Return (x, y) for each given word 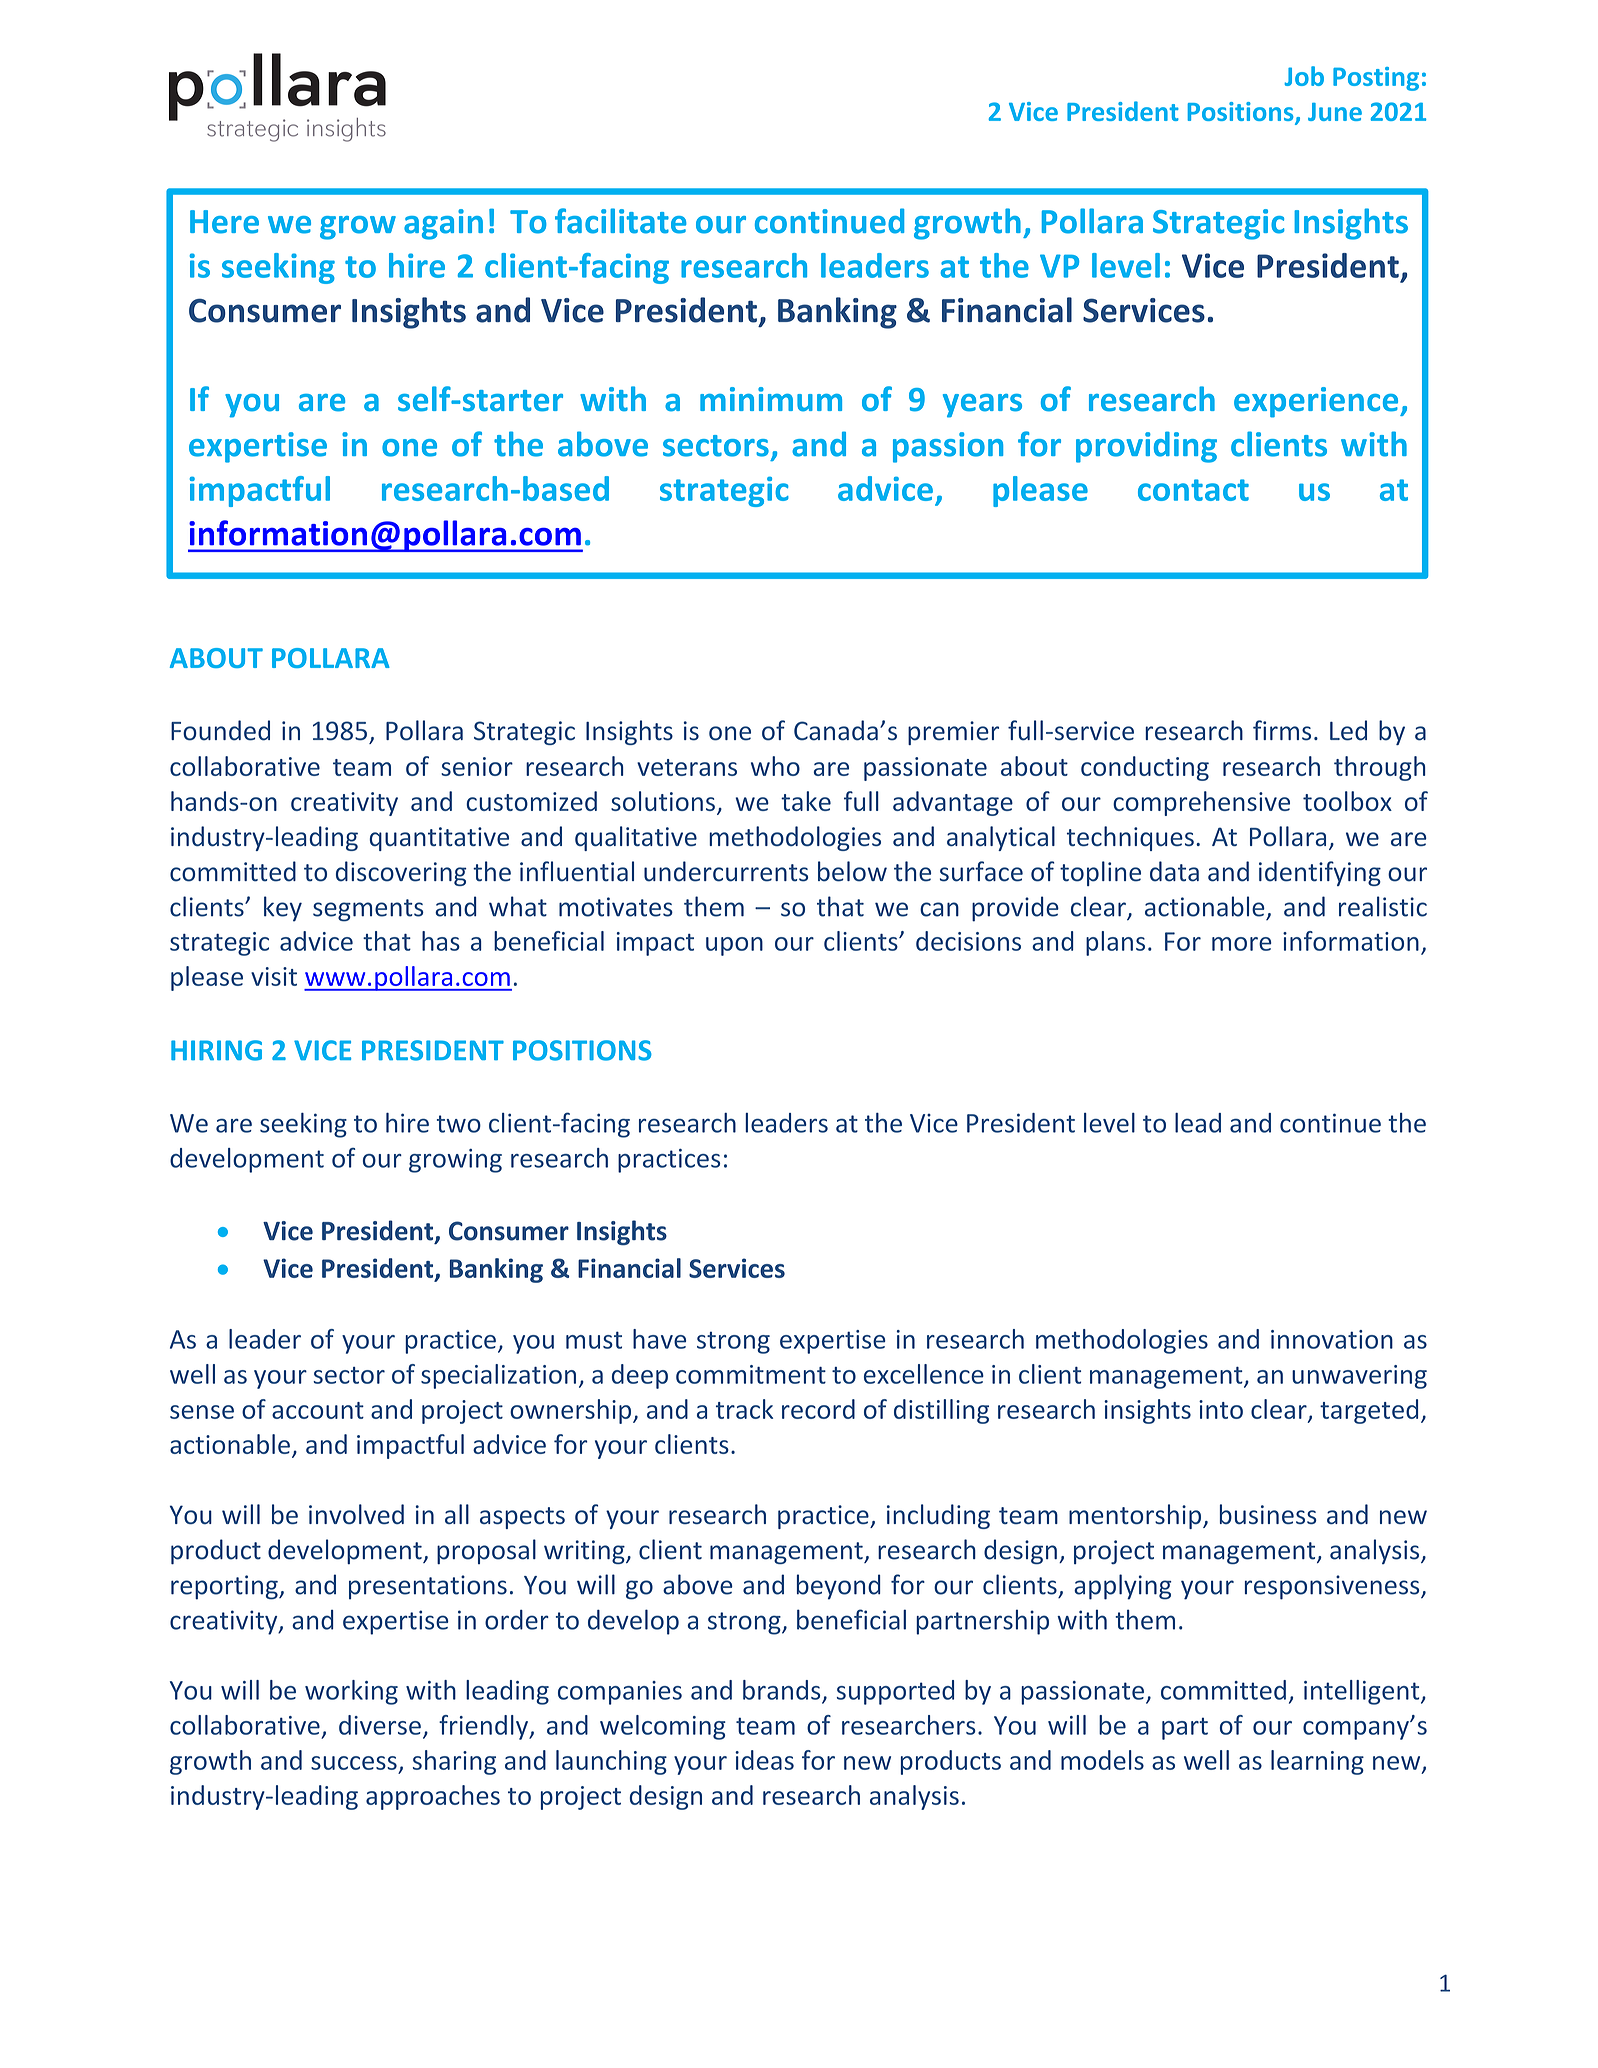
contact (1193, 490)
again (443, 224)
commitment (751, 1374)
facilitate (621, 221)
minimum (771, 399)
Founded (220, 730)
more (1242, 944)
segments (368, 910)
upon (734, 946)
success (354, 1763)
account (318, 1410)
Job (1304, 76)
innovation (1332, 1339)
